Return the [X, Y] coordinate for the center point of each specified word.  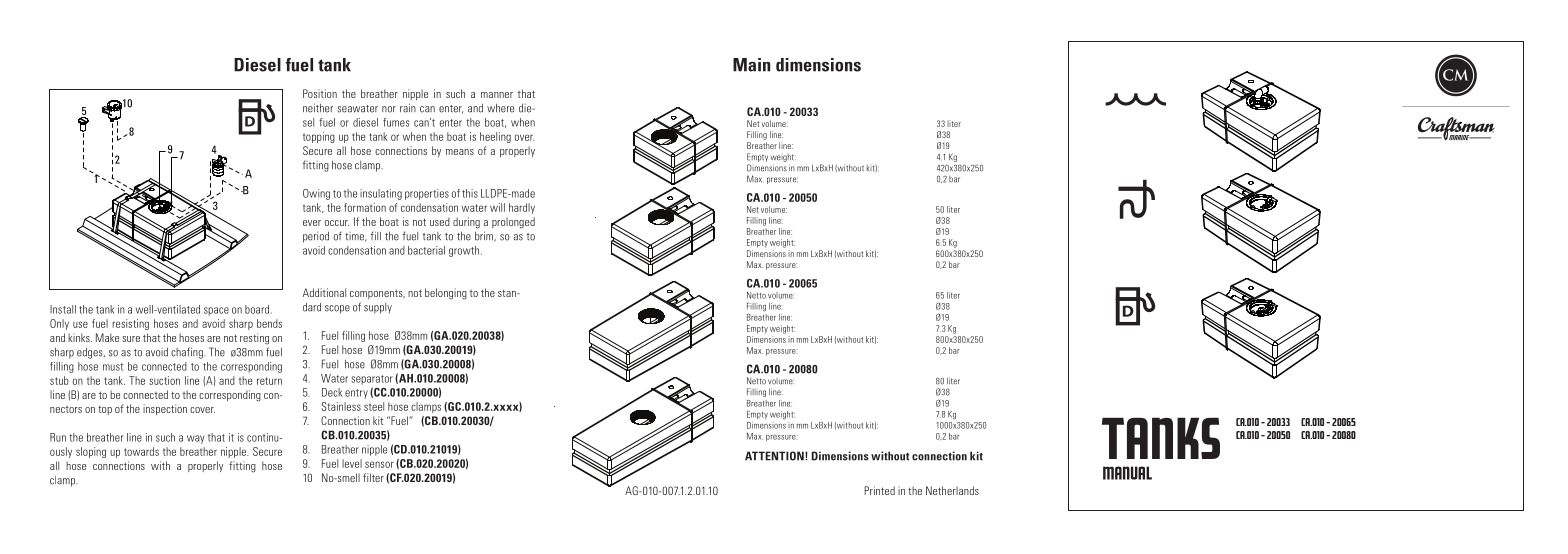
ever [312, 223]
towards [141, 451]
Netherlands [952, 490]
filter [373, 477]
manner [497, 95]
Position [320, 93]
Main [751, 65]
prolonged [513, 223]
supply [378, 308]
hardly [522, 208]
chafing [188, 353]
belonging [446, 294]
